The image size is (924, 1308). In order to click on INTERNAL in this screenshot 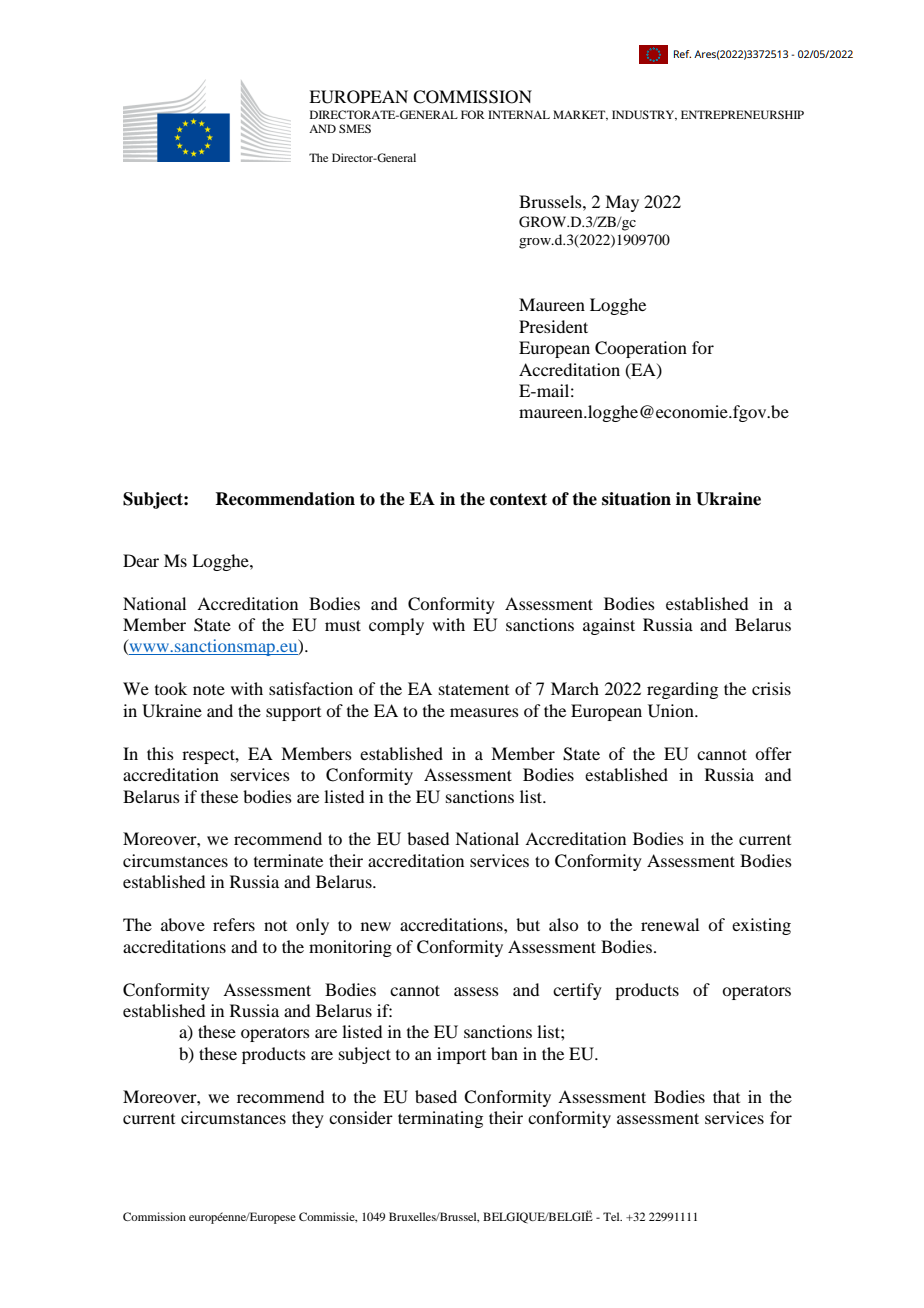, I will do `click(519, 114)`.
